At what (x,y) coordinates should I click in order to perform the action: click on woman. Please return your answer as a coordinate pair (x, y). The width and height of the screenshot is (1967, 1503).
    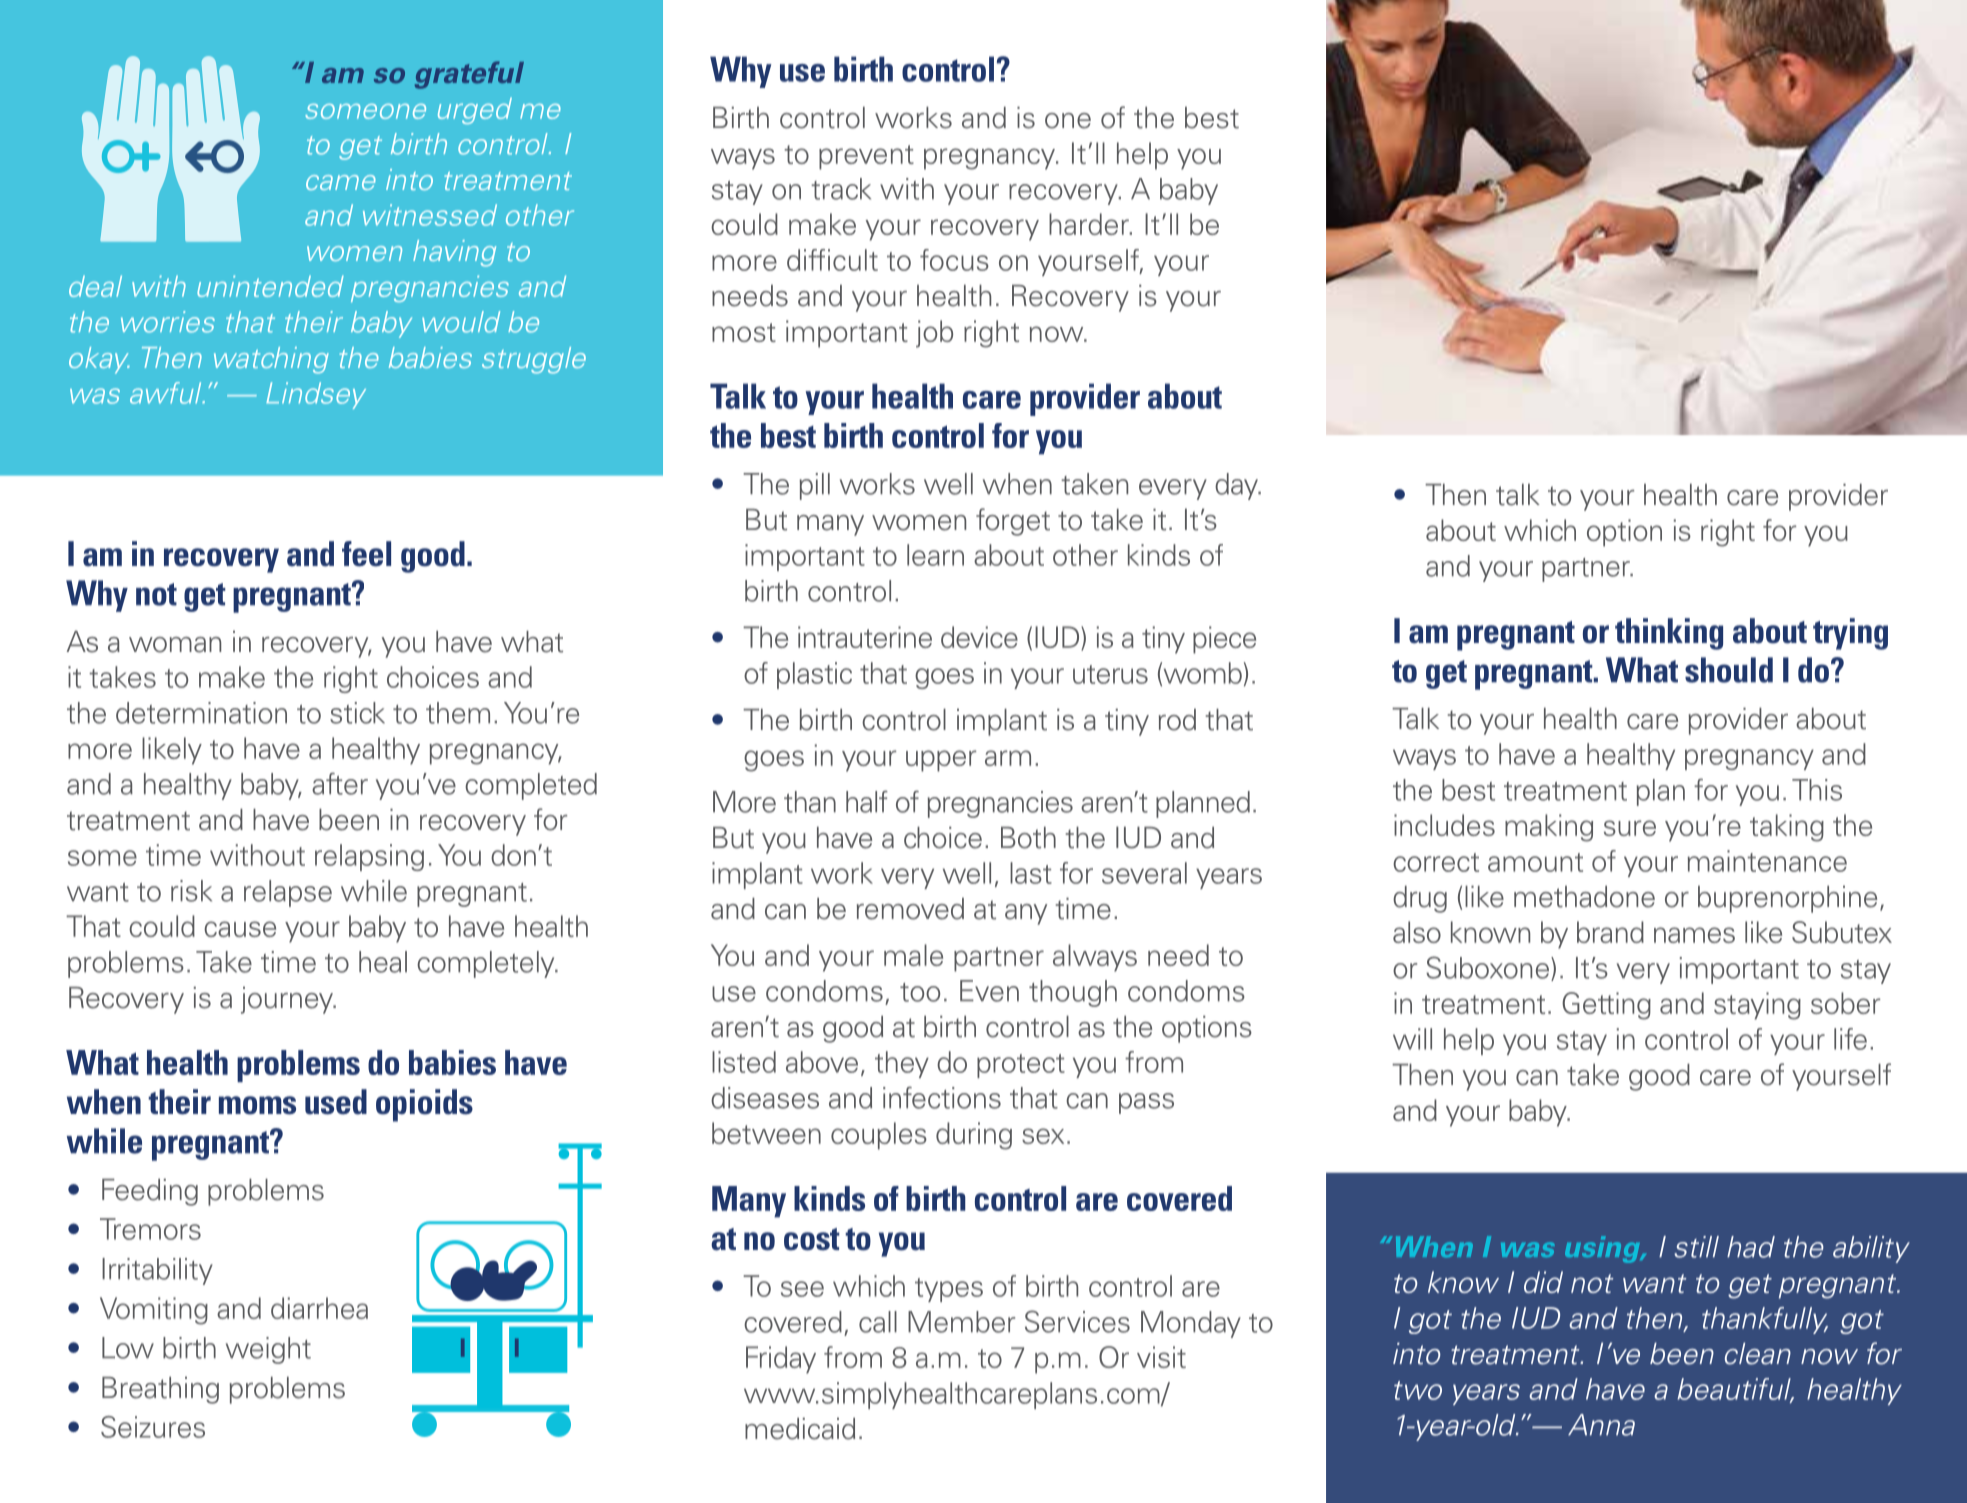
    Looking at the image, I should click on (175, 645).
